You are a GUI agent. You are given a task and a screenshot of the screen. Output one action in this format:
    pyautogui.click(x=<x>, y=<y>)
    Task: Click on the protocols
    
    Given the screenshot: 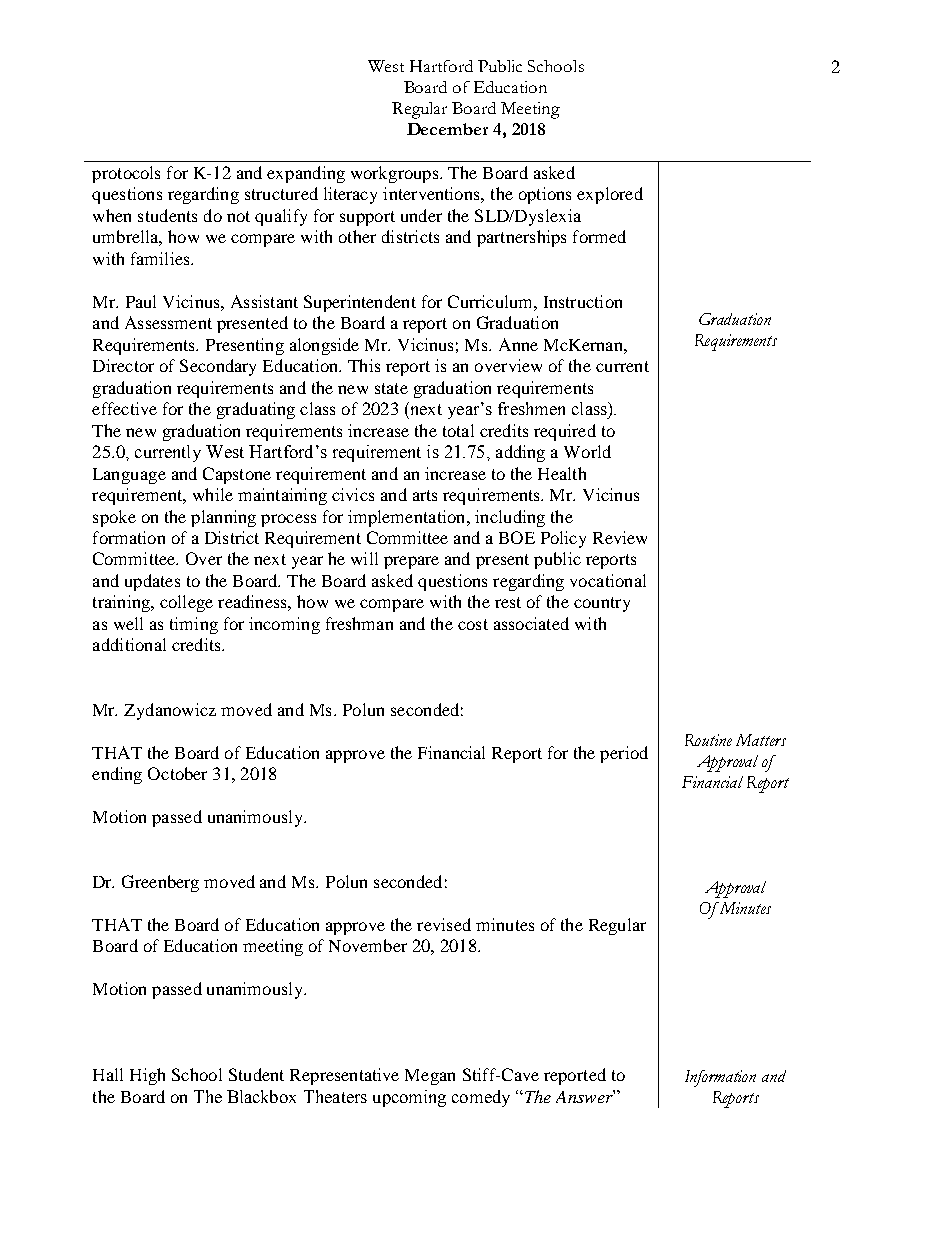 What is the action you would take?
    pyautogui.click(x=126, y=174)
